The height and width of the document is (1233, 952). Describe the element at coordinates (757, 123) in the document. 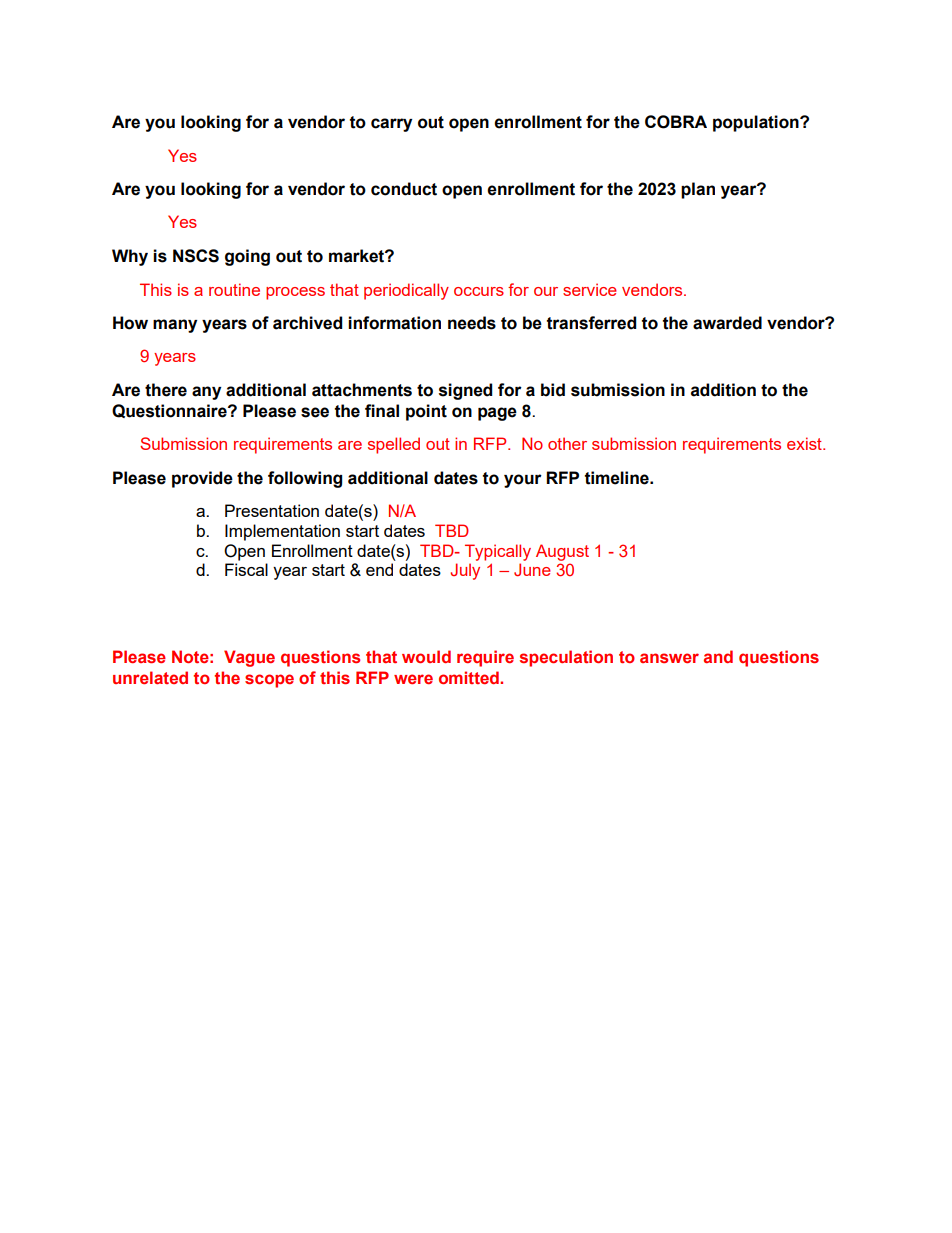

I see `population` at that location.
